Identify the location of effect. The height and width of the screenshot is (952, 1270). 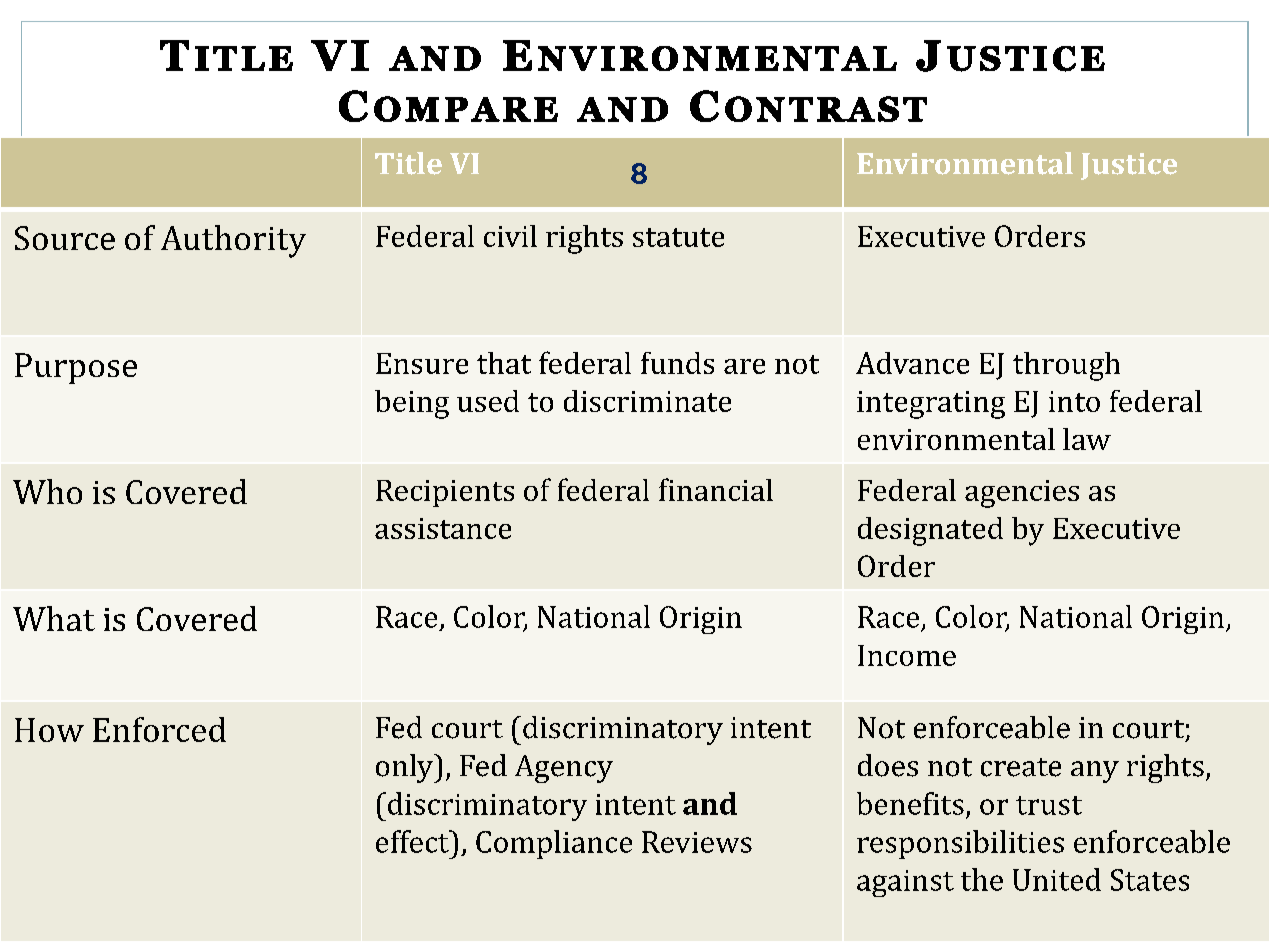
(413, 841).
